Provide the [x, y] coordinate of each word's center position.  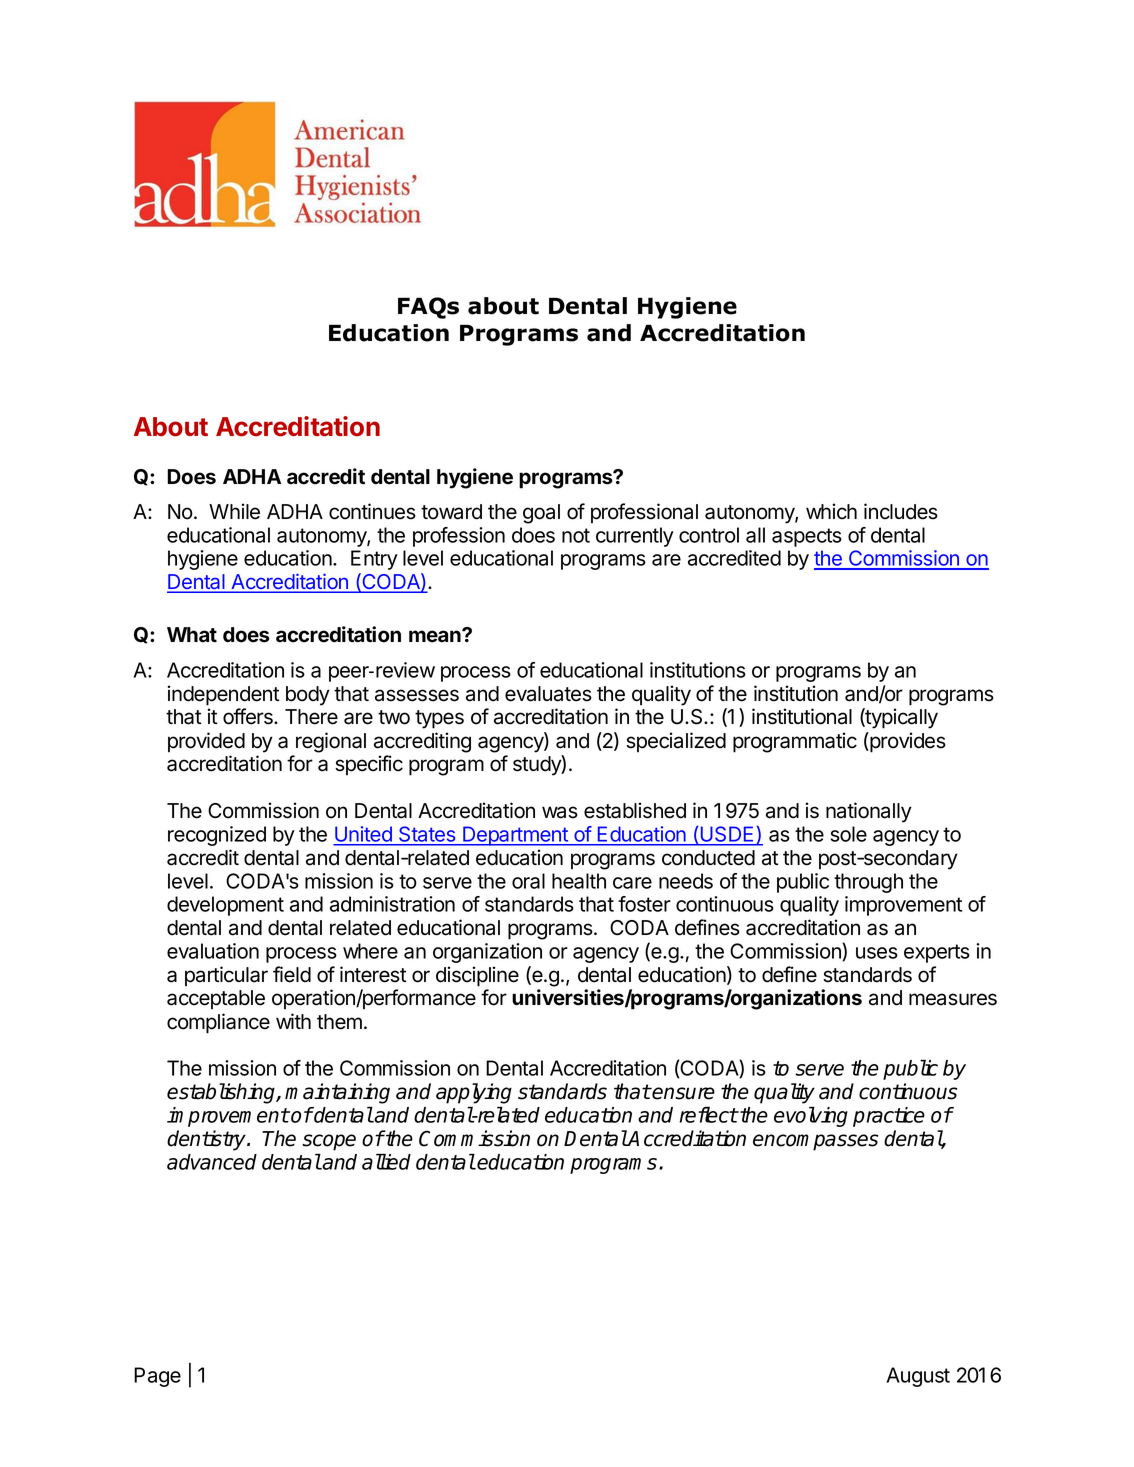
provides [907, 742]
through [868, 883]
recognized [217, 836]
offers [249, 716]
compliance [218, 1023]
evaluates [548, 694]
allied [386, 1161]
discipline [477, 976]
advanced [212, 1162]
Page [157, 1377]
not [576, 535]
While [234, 511]
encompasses [815, 1142]
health [579, 881]
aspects [807, 537]
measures [953, 999]
